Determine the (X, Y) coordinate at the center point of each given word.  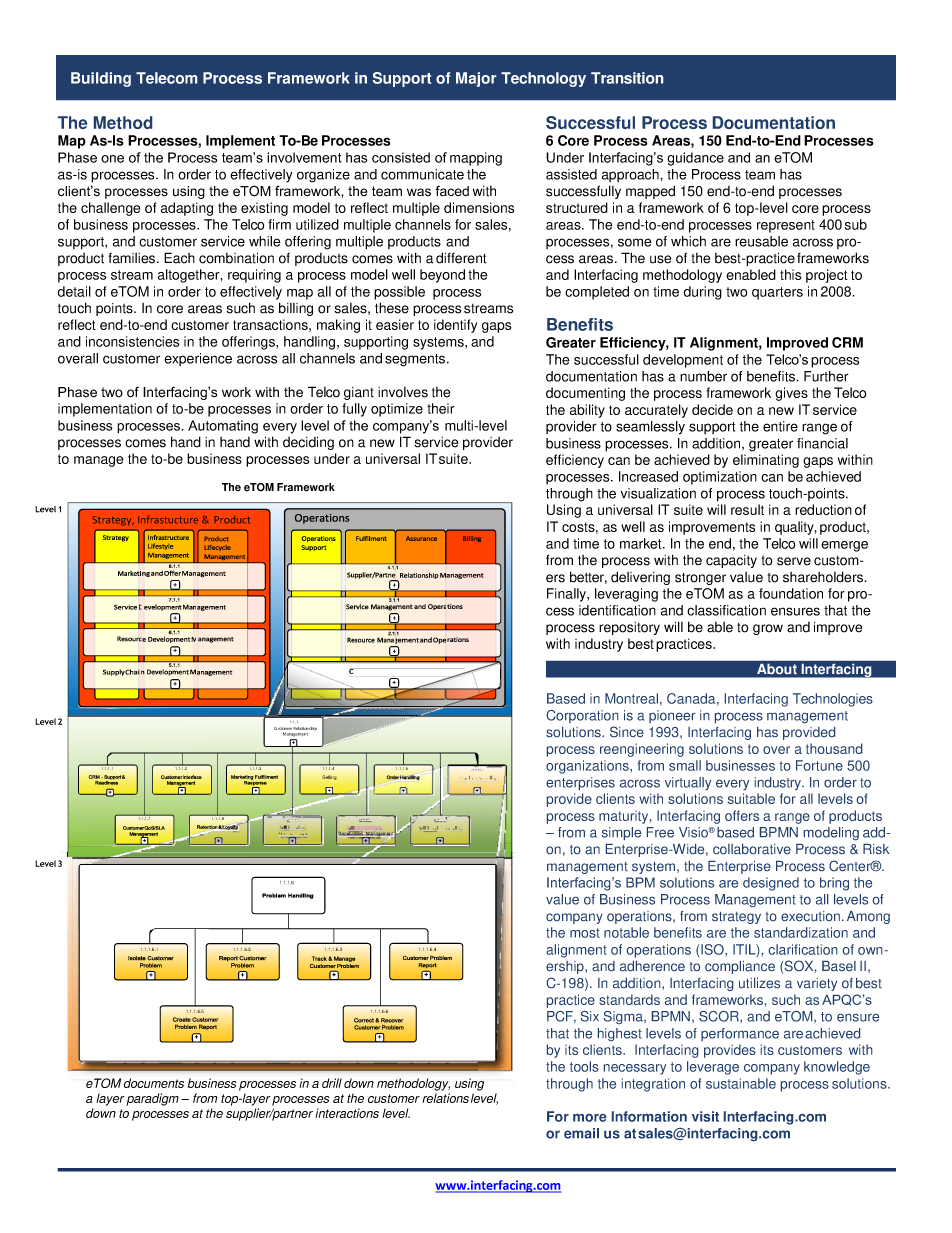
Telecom (166, 78)
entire (780, 426)
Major (476, 79)
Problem (469, 778)
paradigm (152, 1099)
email (581, 1133)
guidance (695, 159)
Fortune (819, 765)
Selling (329, 777)
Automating (223, 427)
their (441, 408)
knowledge (837, 1068)
